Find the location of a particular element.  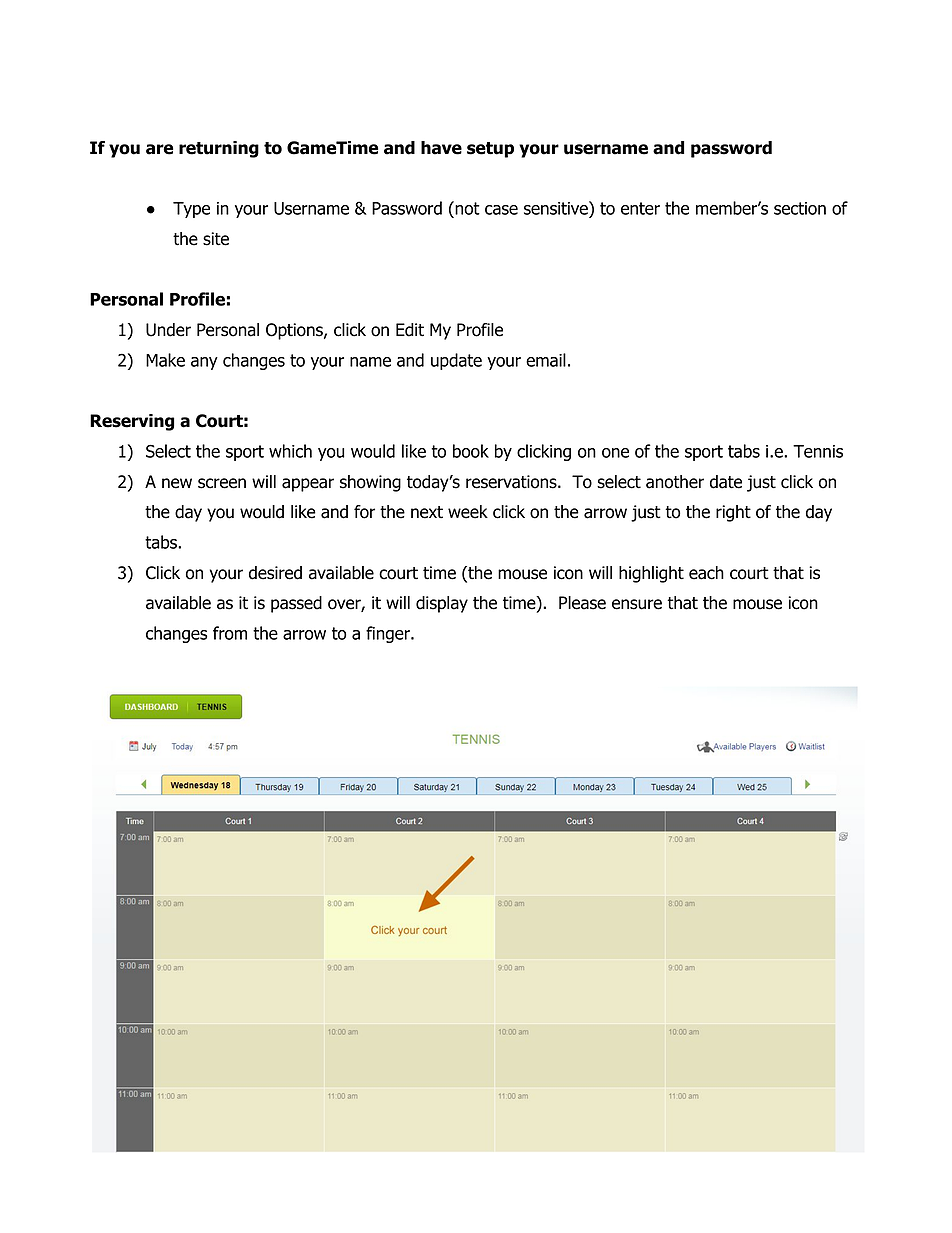

setup is located at coordinates (490, 150).
